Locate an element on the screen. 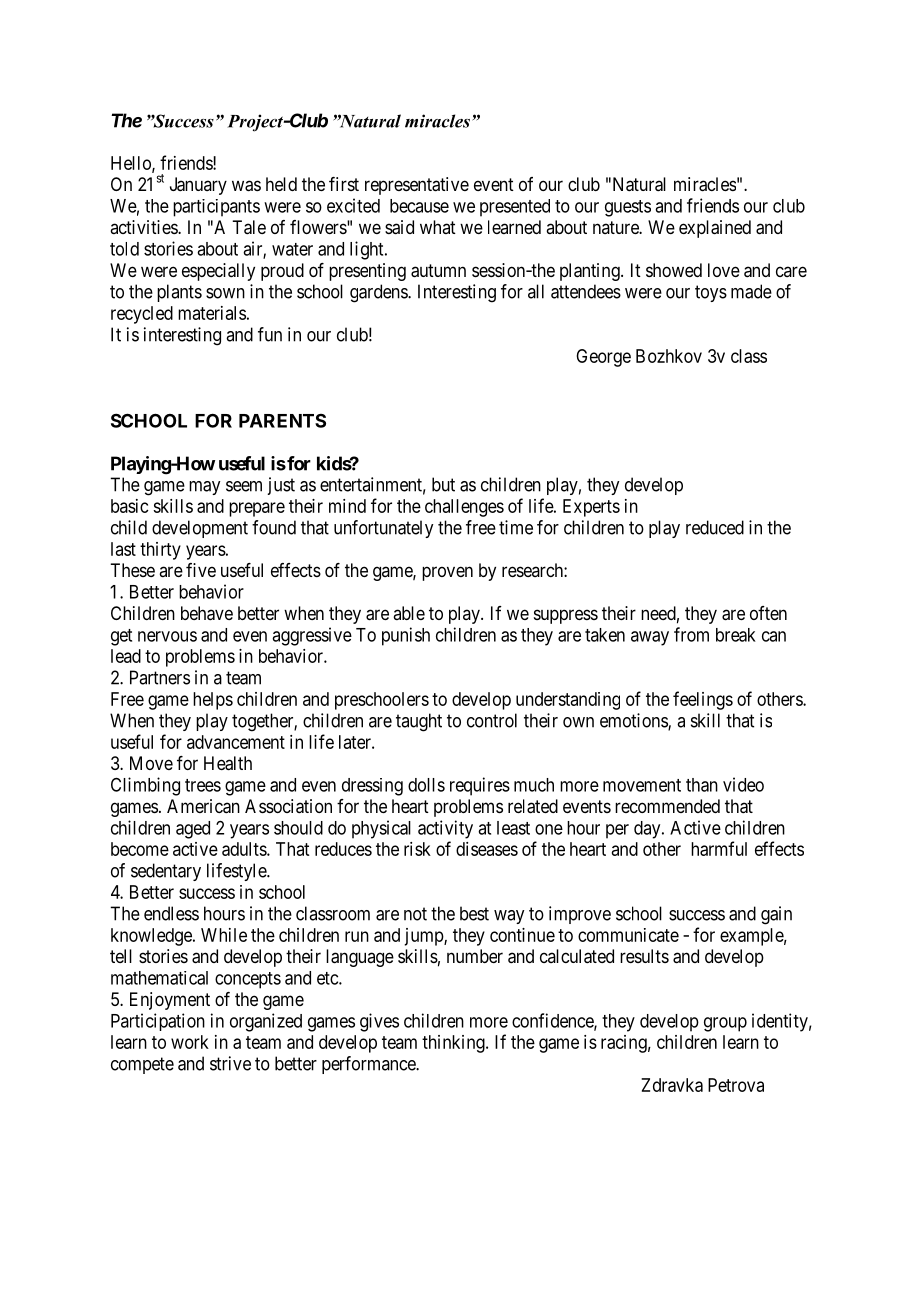  thinking is located at coordinates (454, 1044).
